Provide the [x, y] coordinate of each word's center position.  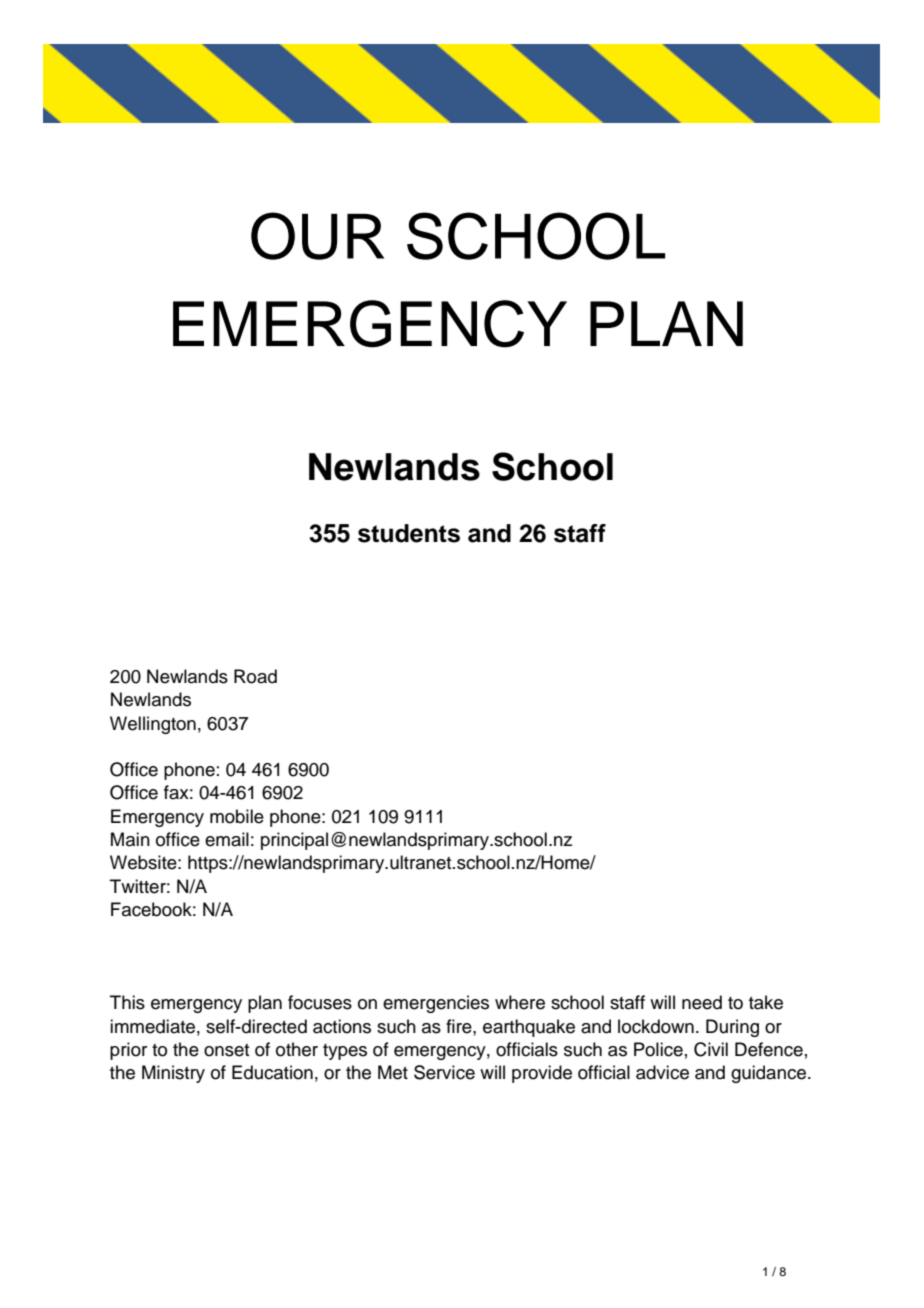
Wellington [153, 725]
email [227, 839]
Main [130, 839]
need [702, 1002]
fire [460, 1026]
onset [226, 1050]
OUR [317, 236]
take [766, 1002]
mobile [237, 816]
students [409, 533]
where [520, 1002]
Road [255, 676]
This [127, 1002]
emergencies [436, 1004]
